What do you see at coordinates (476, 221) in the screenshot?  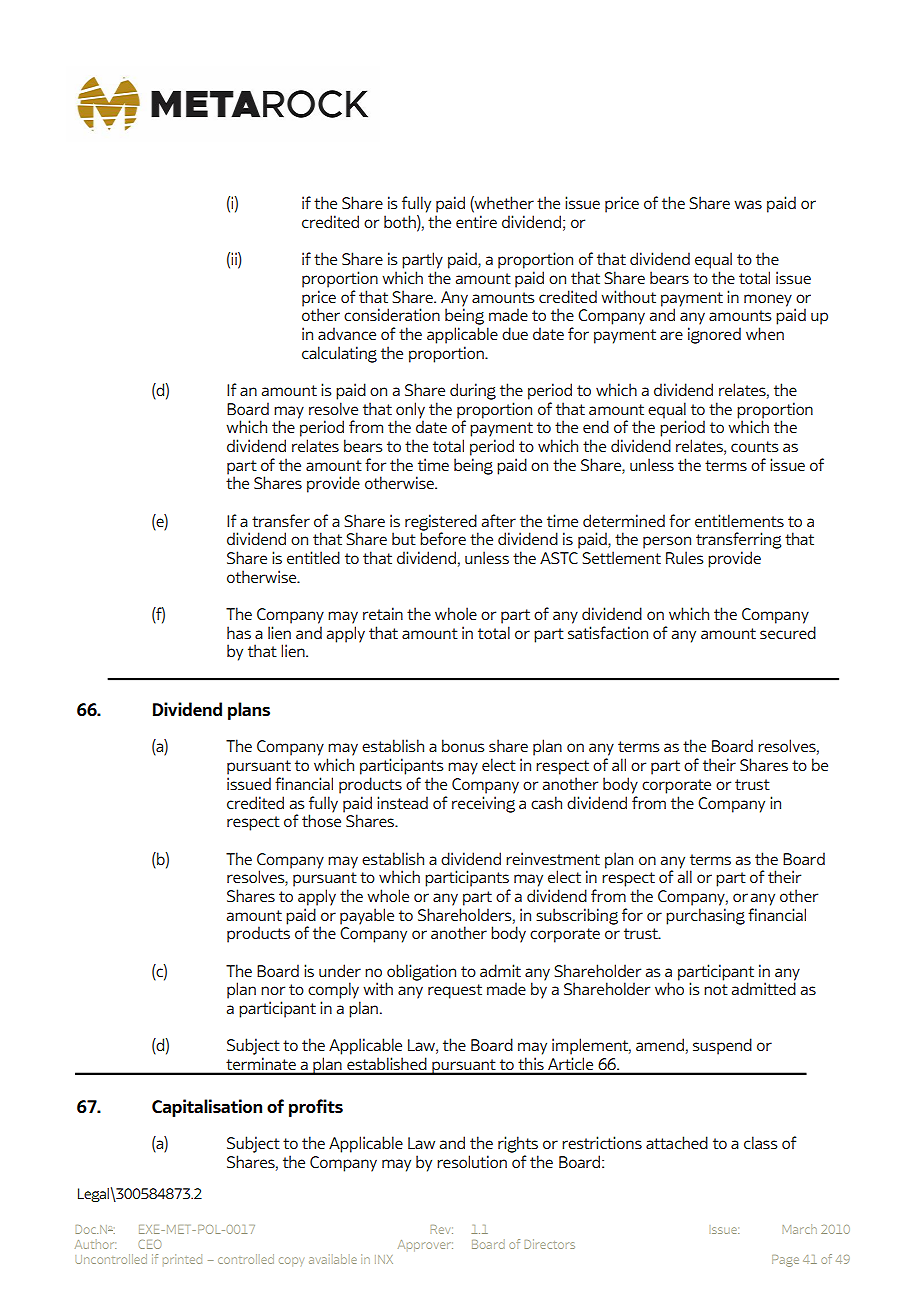 I see `entire` at bounding box center [476, 221].
